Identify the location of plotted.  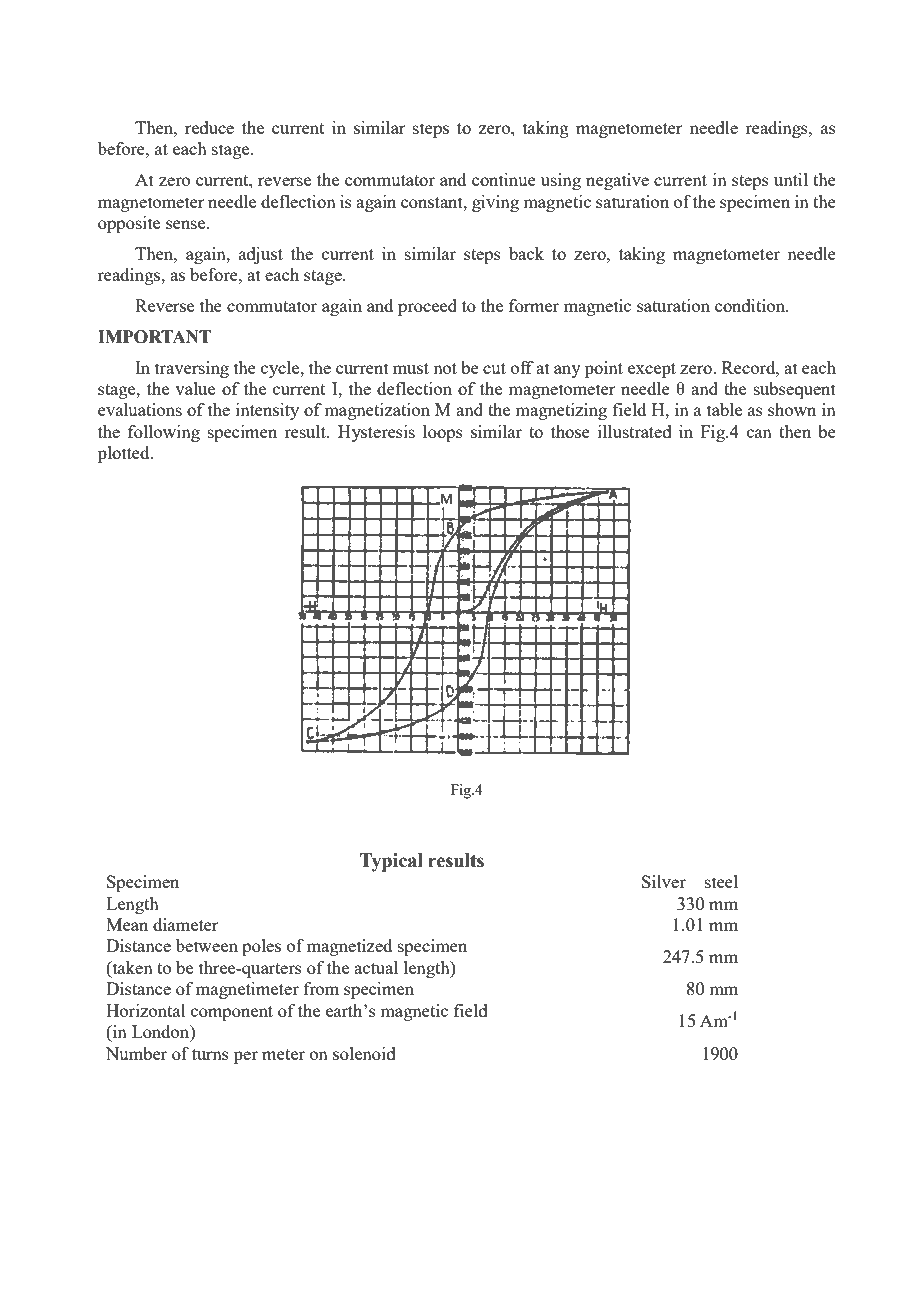
(125, 454).
